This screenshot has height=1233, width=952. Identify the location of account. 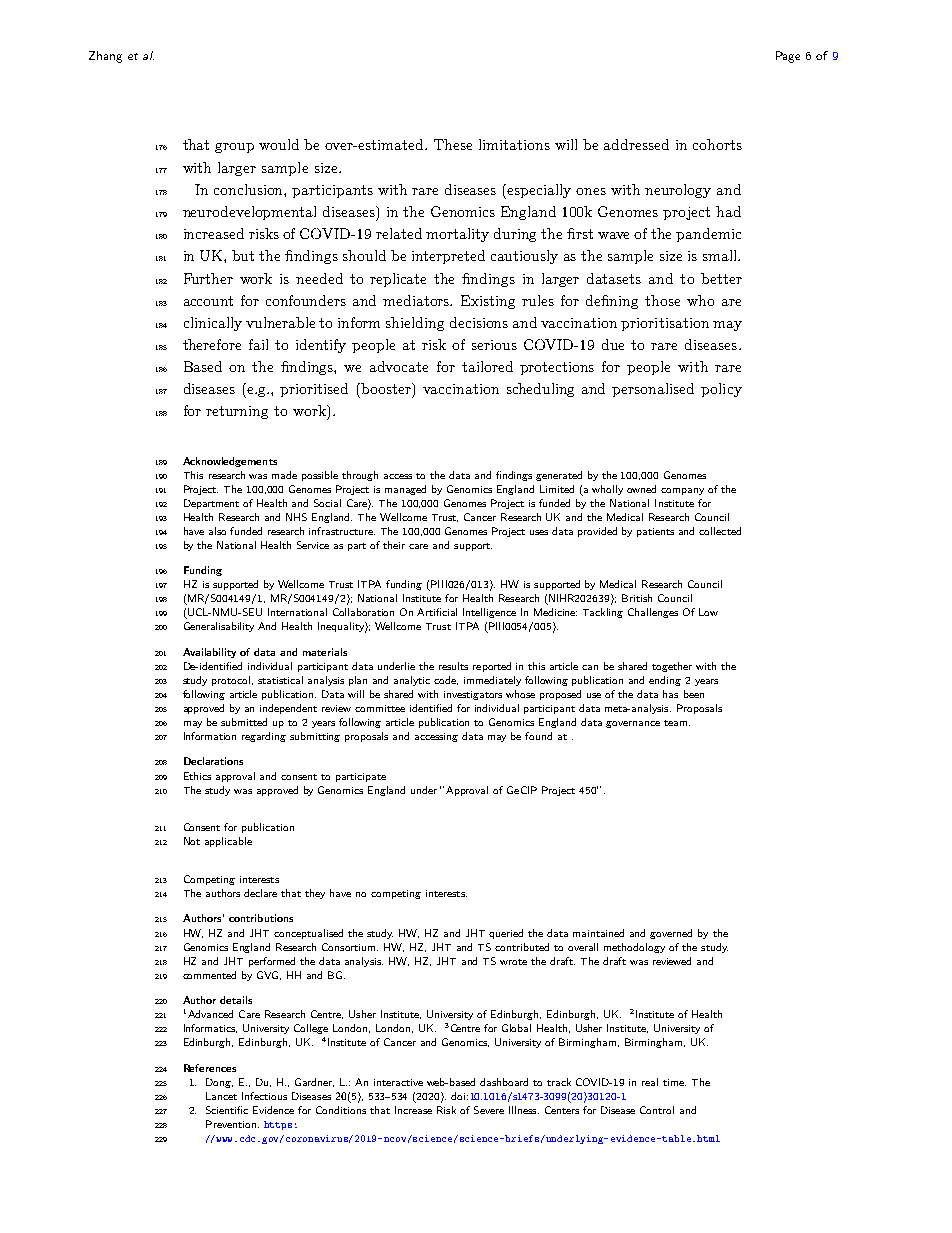
(208, 301).
